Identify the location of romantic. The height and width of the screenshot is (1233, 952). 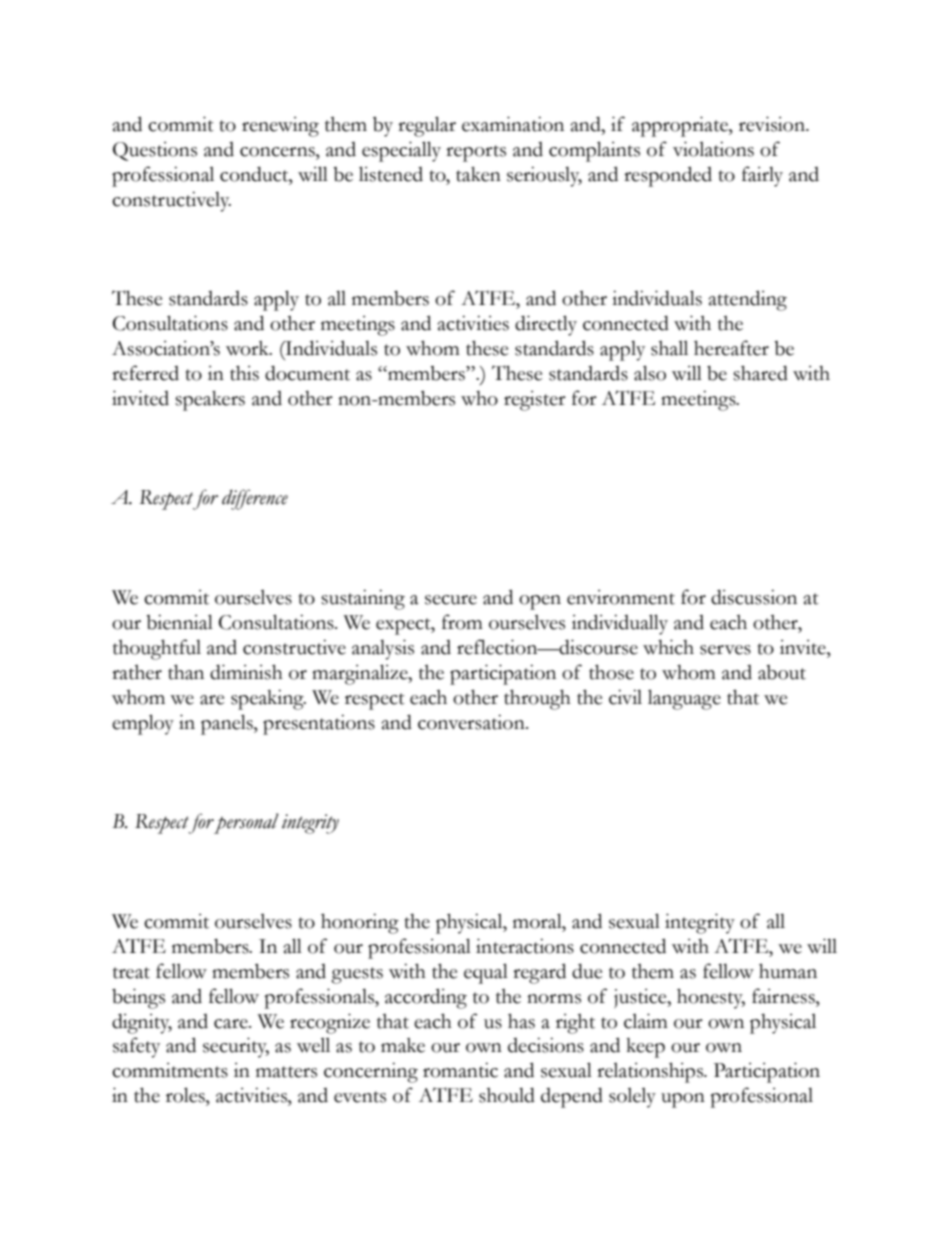
(460, 1070).
